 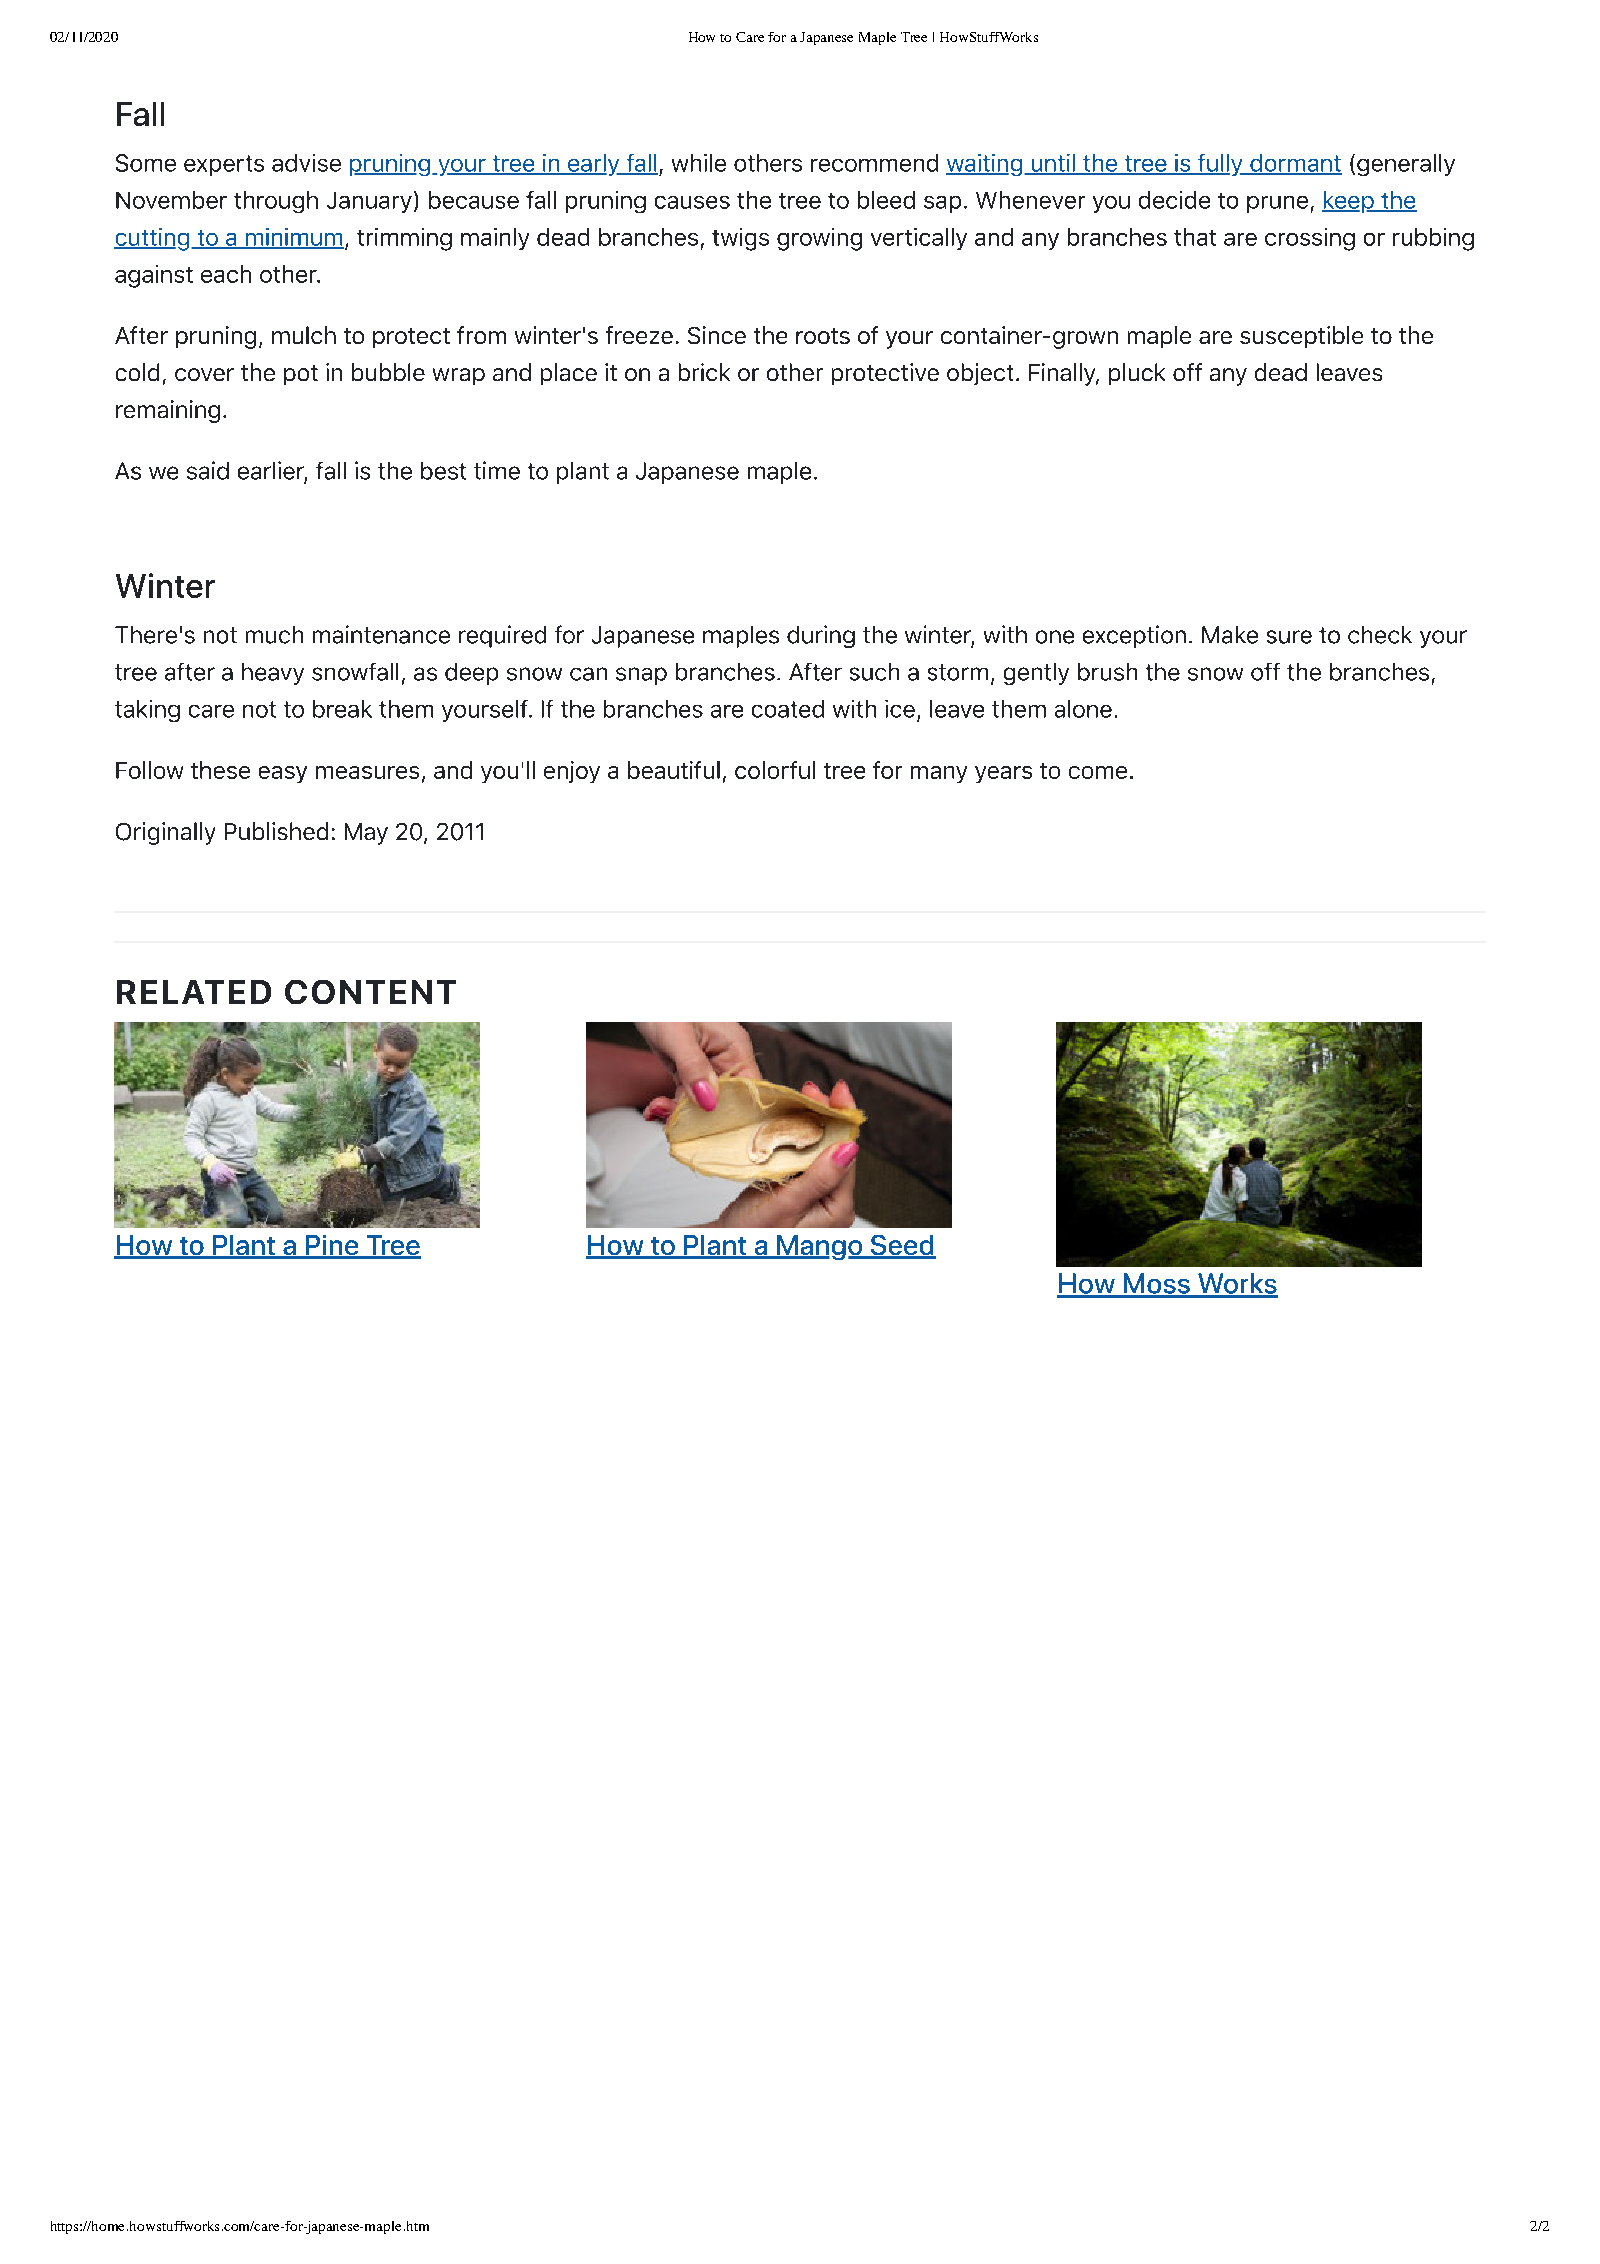 What do you see at coordinates (276, 202) in the screenshot?
I see `through` at bounding box center [276, 202].
